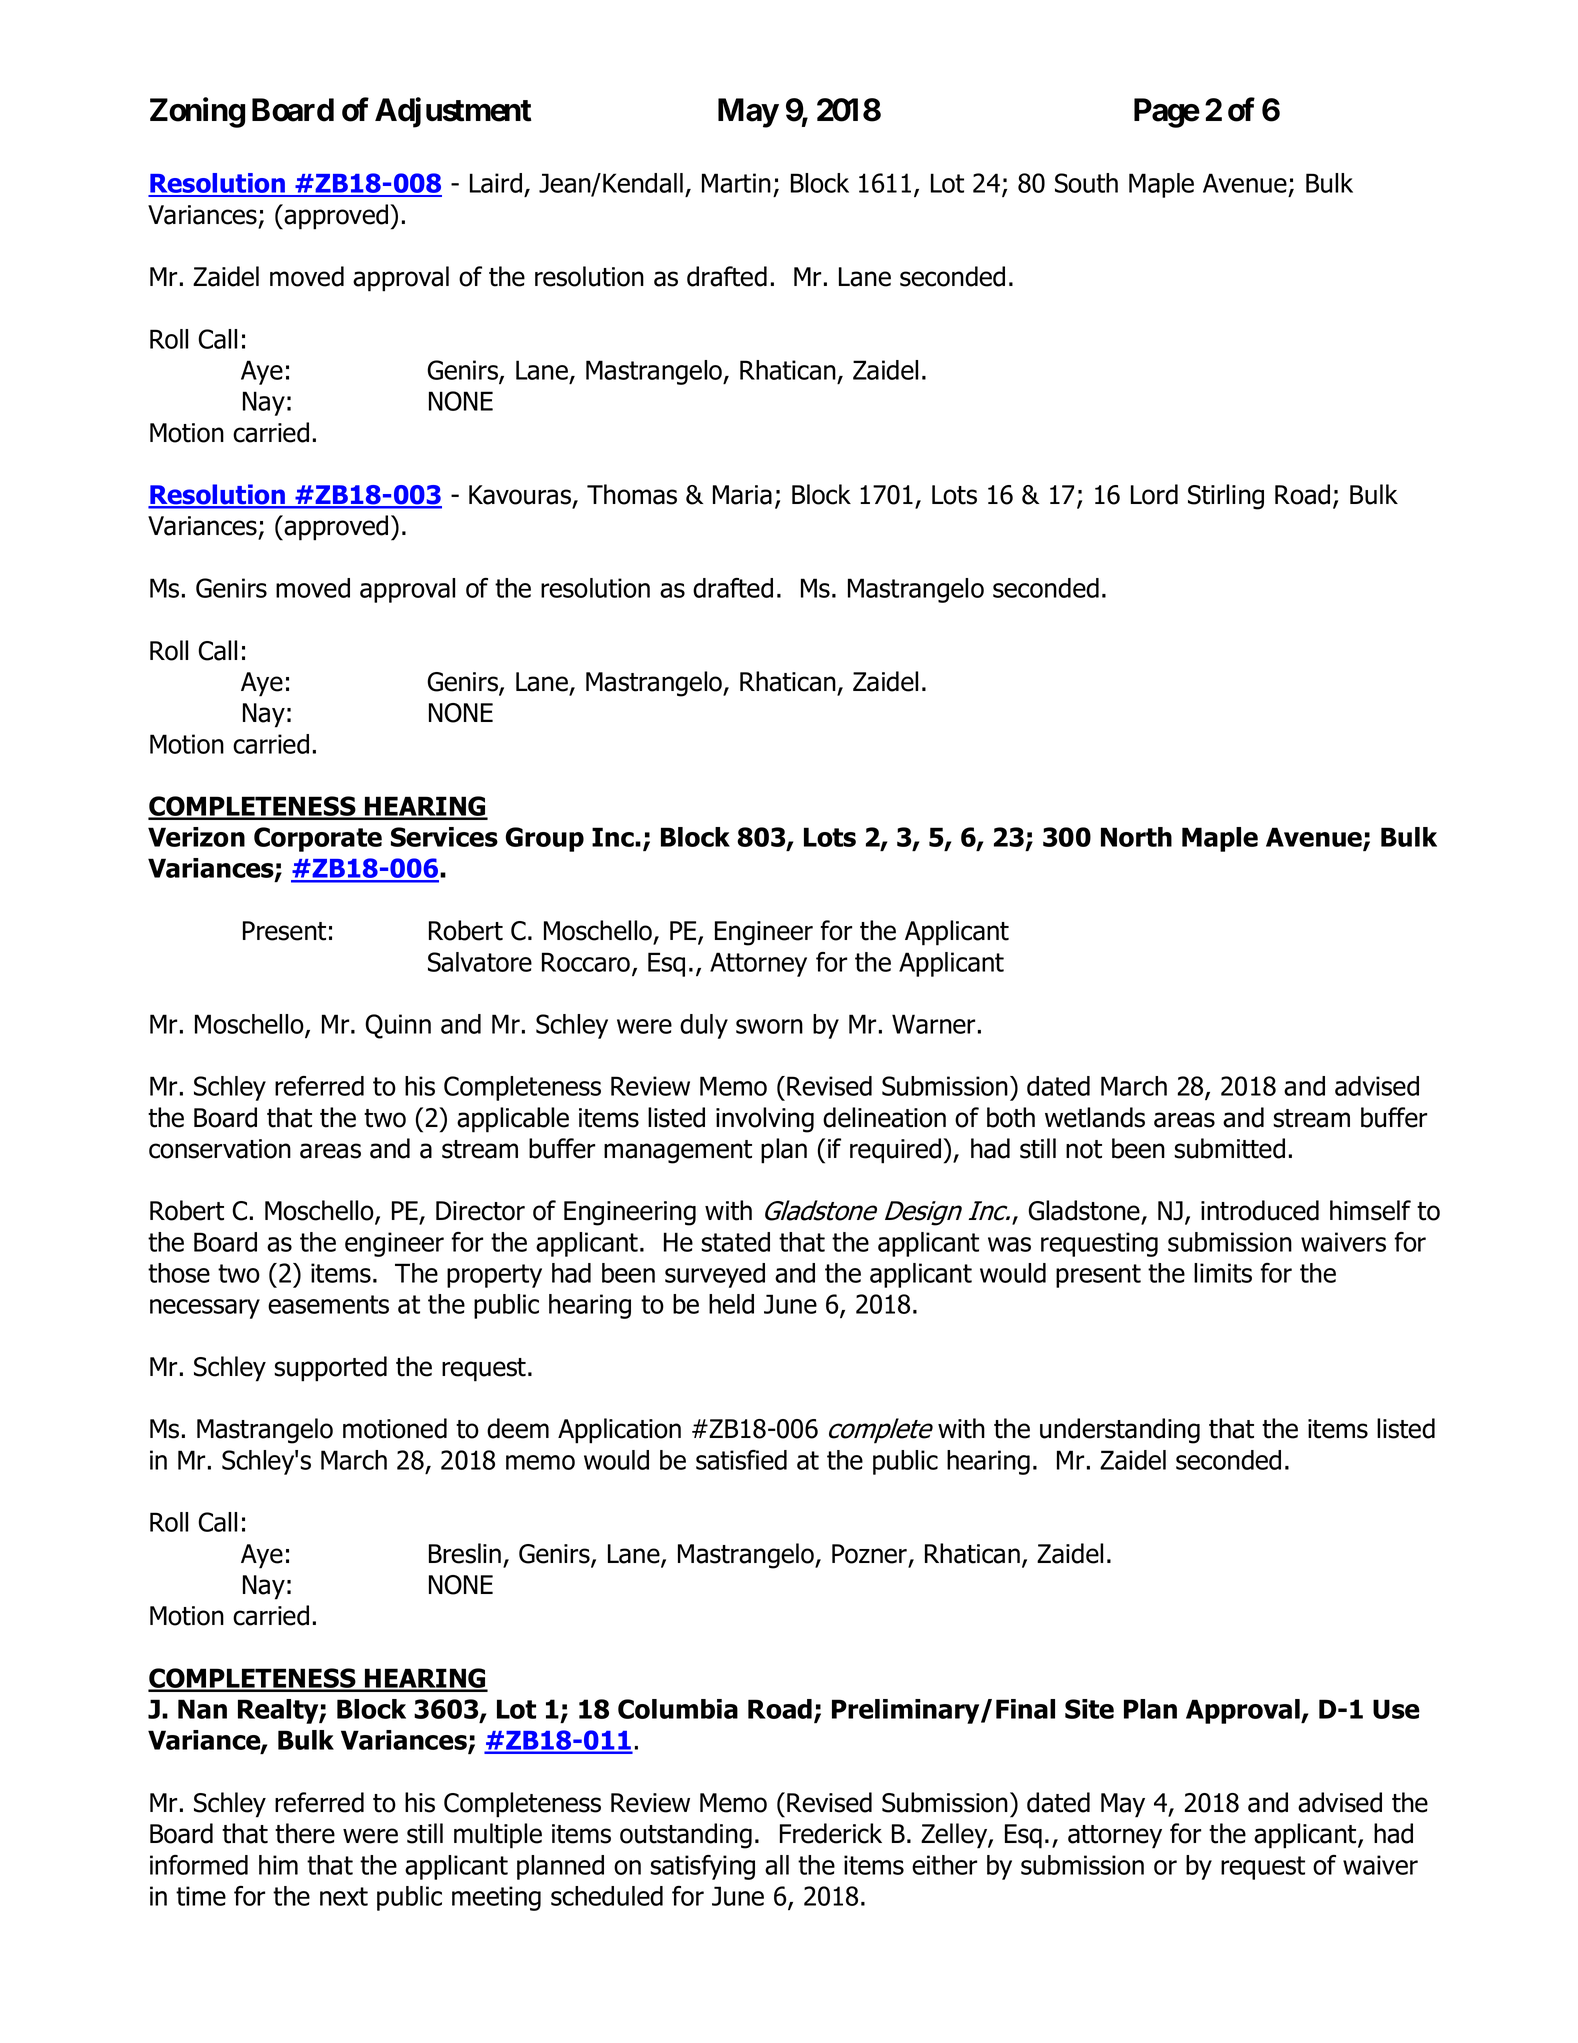 The height and width of the page is (2043, 1578). What do you see at coordinates (736, 183) in the page?
I see `Martin` at bounding box center [736, 183].
